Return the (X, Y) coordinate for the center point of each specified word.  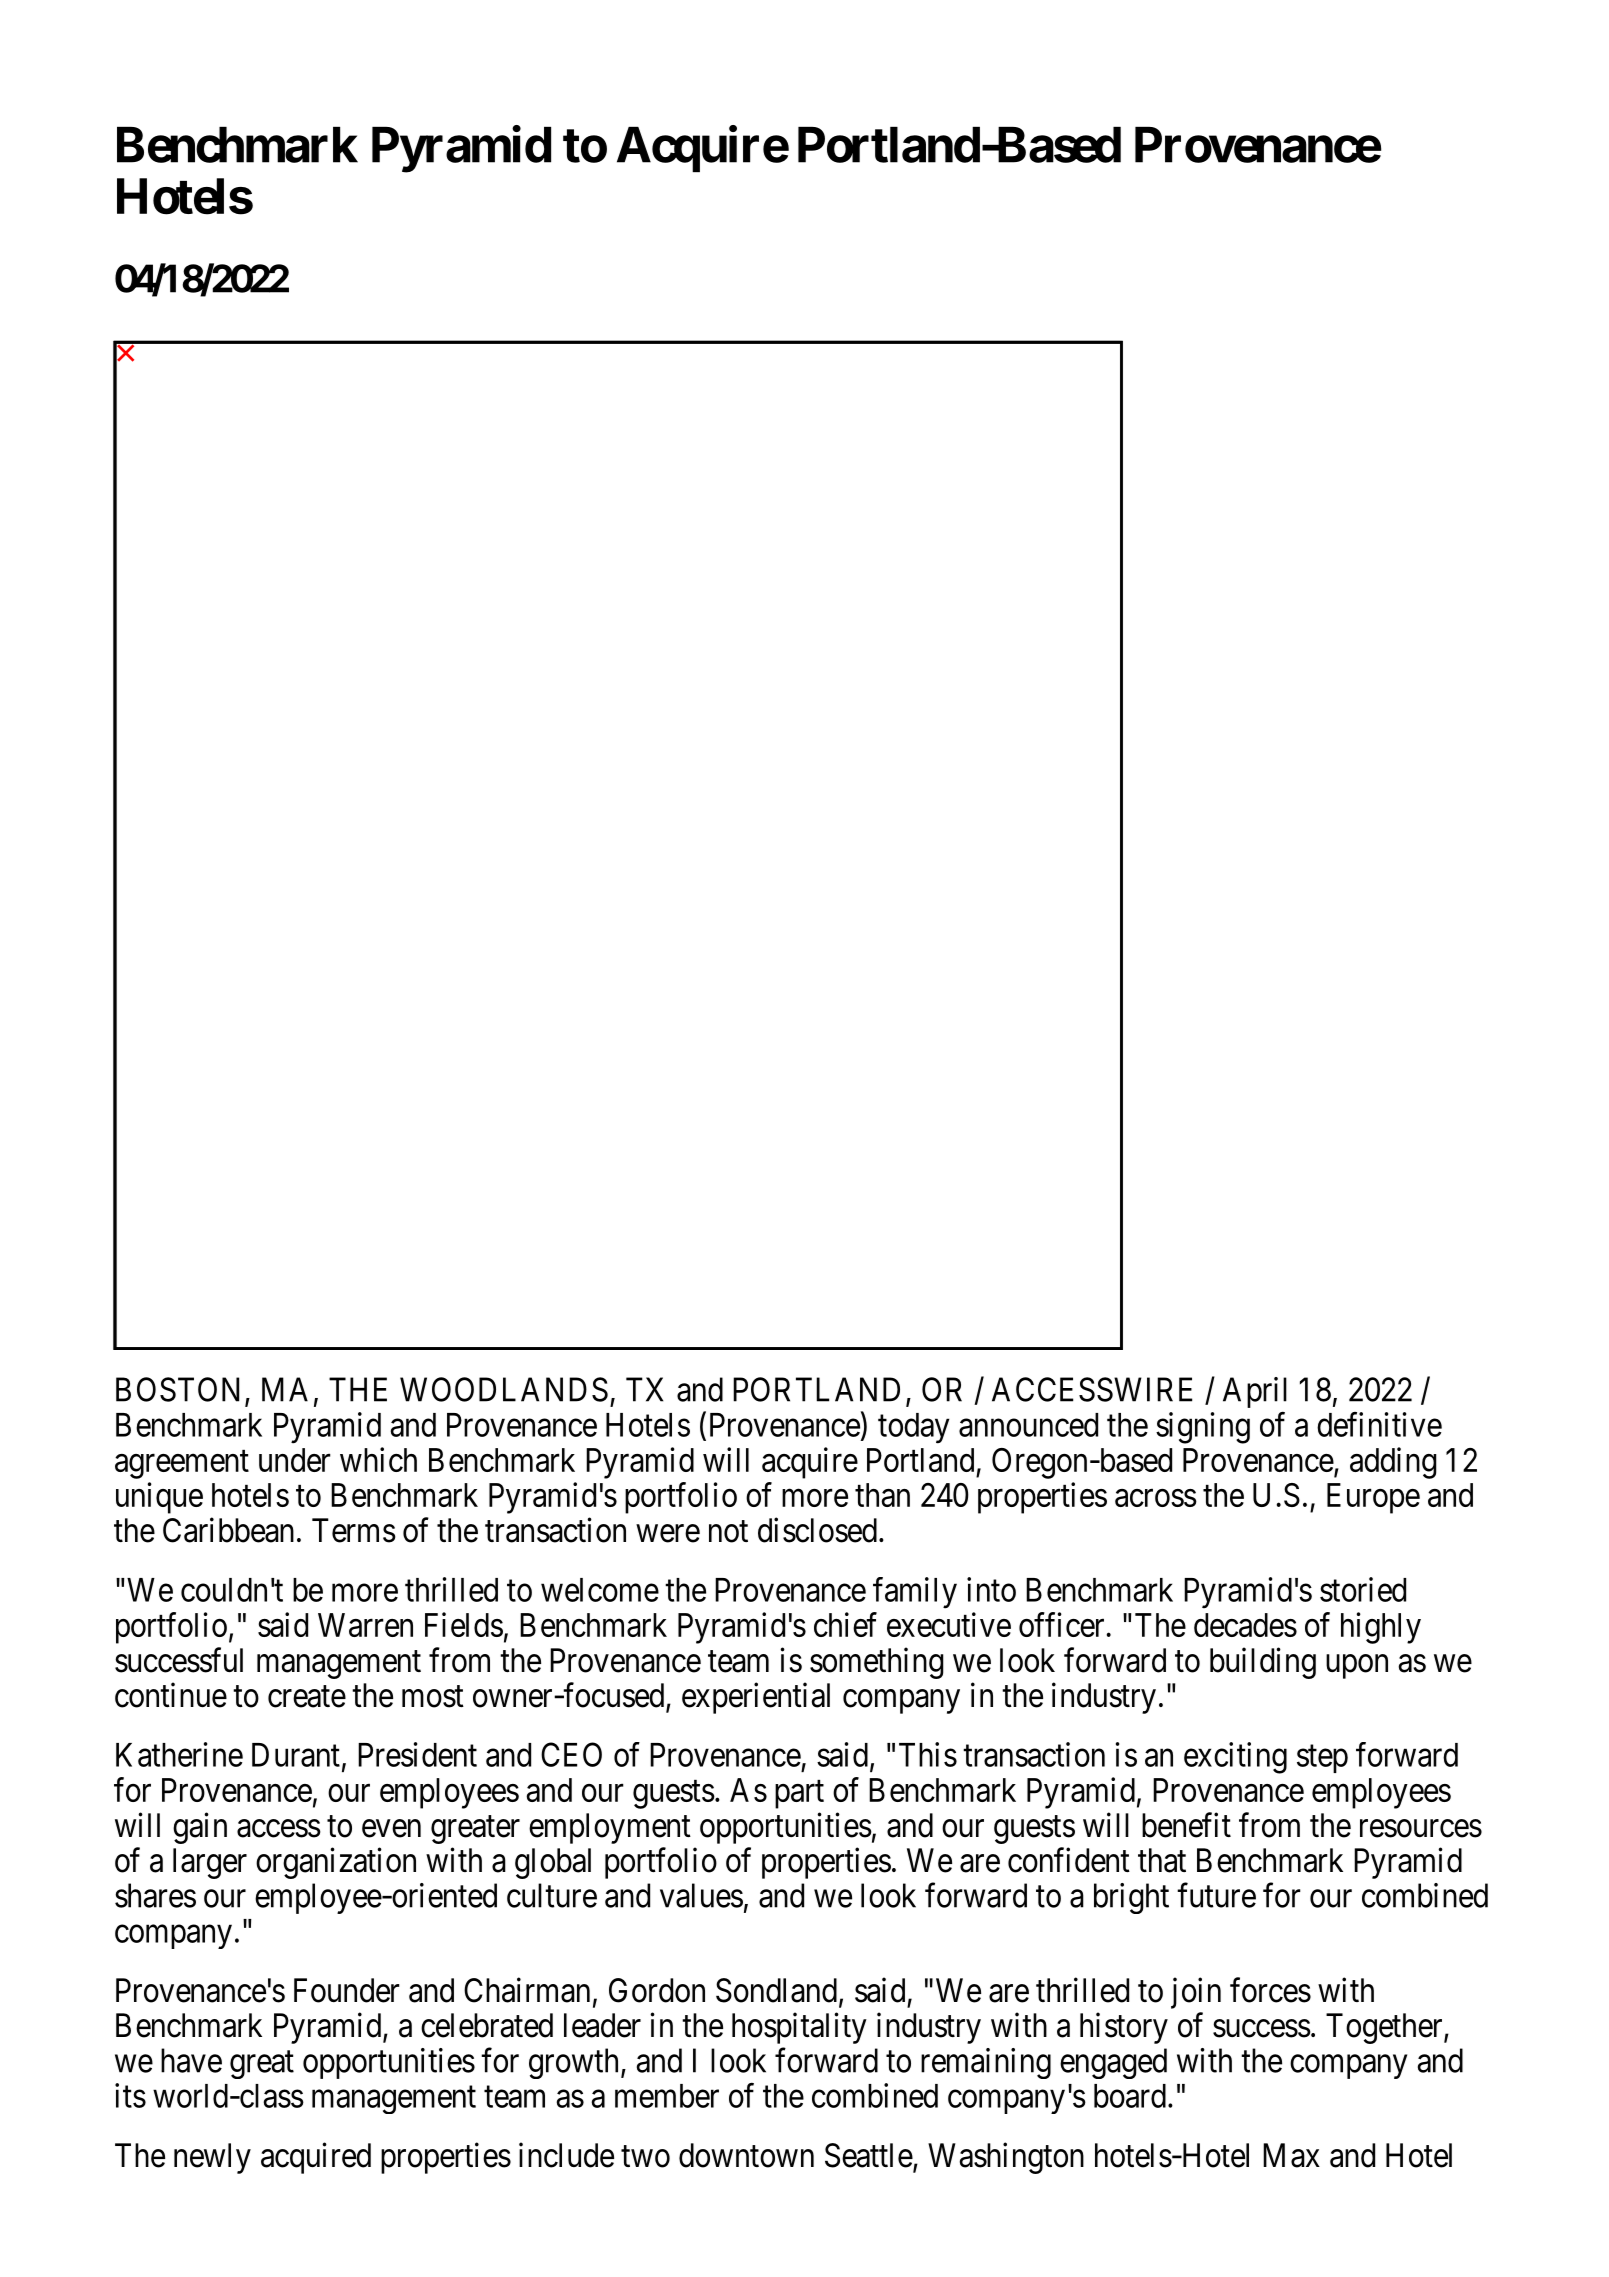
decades (1245, 1625)
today (914, 1428)
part (799, 1794)
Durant (296, 1755)
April (1255, 1392)
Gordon (657, 1990)
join (1196, 1993)
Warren (365, 1625)
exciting (1235, 1758)
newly (212, 2158)
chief (845, 1624)
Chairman (527, 1990)
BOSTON (177, 1389)
